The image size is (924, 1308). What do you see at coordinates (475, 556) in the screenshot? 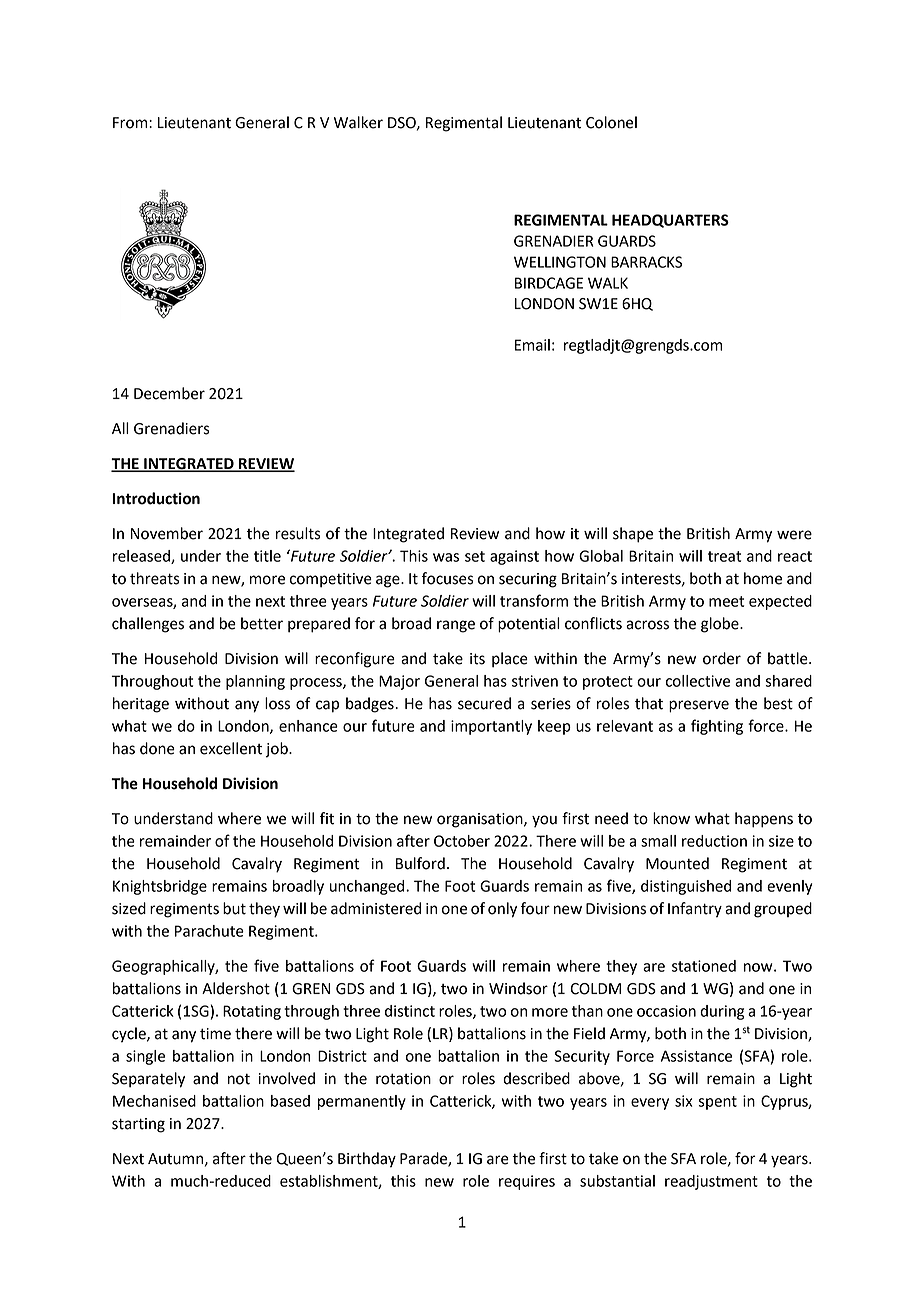
I see `set` at bounding box center [475, 556].
